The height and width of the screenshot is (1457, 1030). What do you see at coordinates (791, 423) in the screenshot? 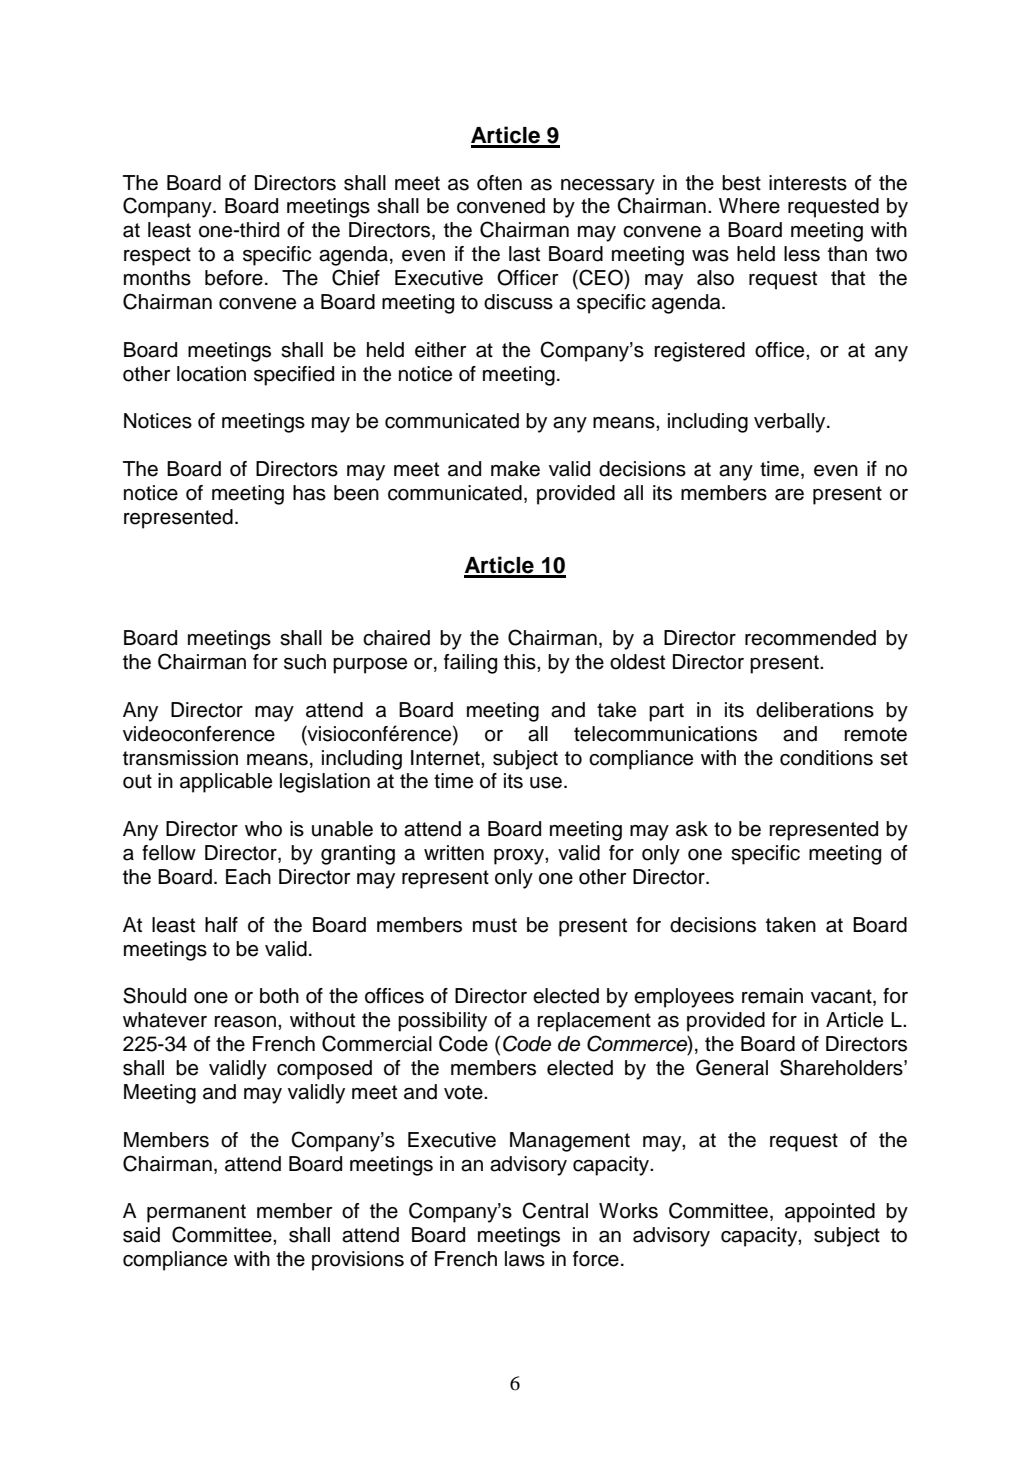
I see `verbally` at bounding box center [791, 423].
